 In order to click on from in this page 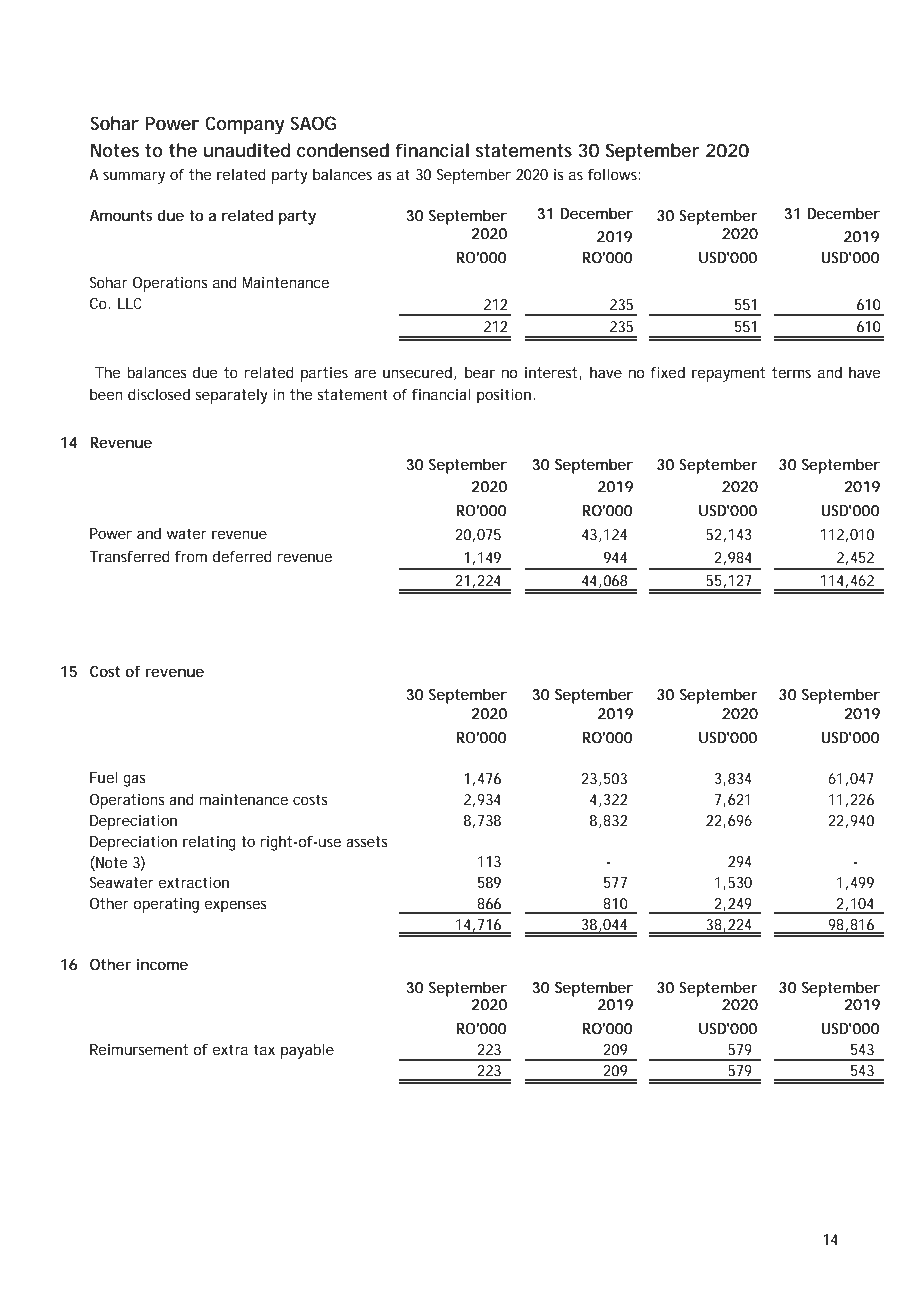, I will do `click(191, 556)`.
